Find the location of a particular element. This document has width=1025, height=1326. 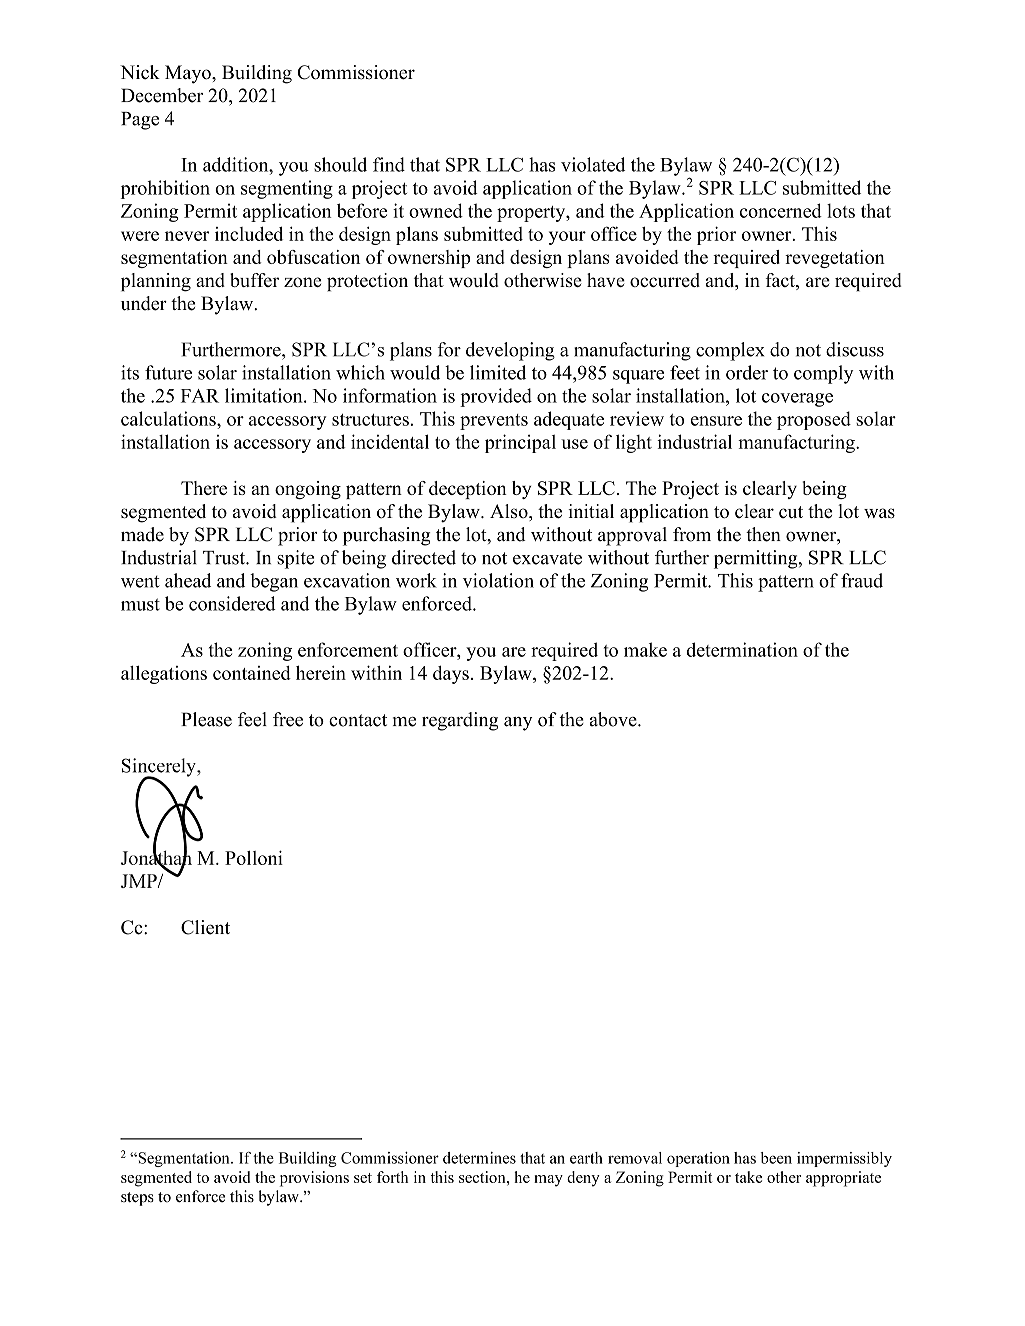

There is located at coordinates (204, 488).
